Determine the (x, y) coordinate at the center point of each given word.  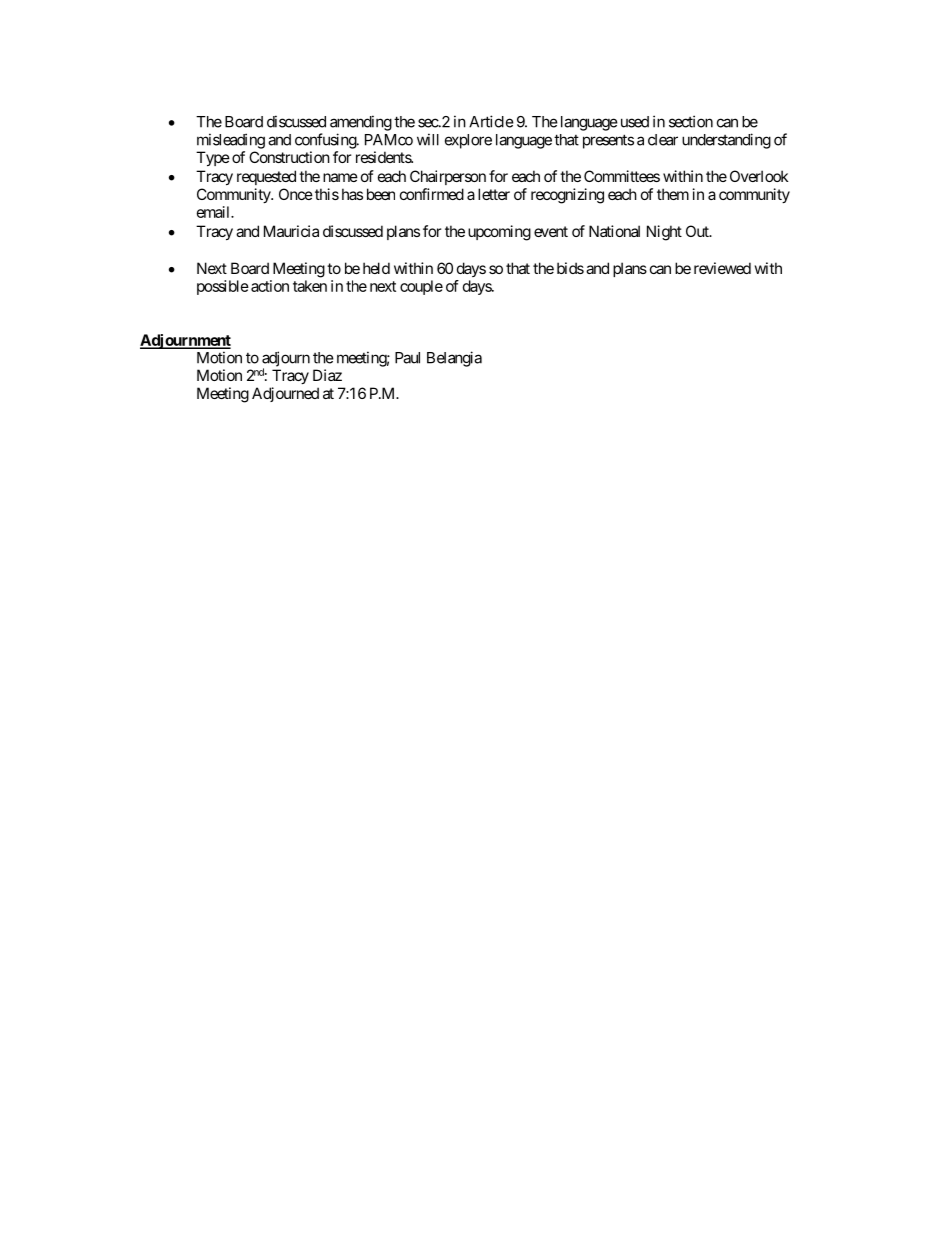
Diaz (327, 375)
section (691, 121)
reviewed (722, 268)
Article (491, 121)
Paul (407, 358)
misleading (231, 141)
